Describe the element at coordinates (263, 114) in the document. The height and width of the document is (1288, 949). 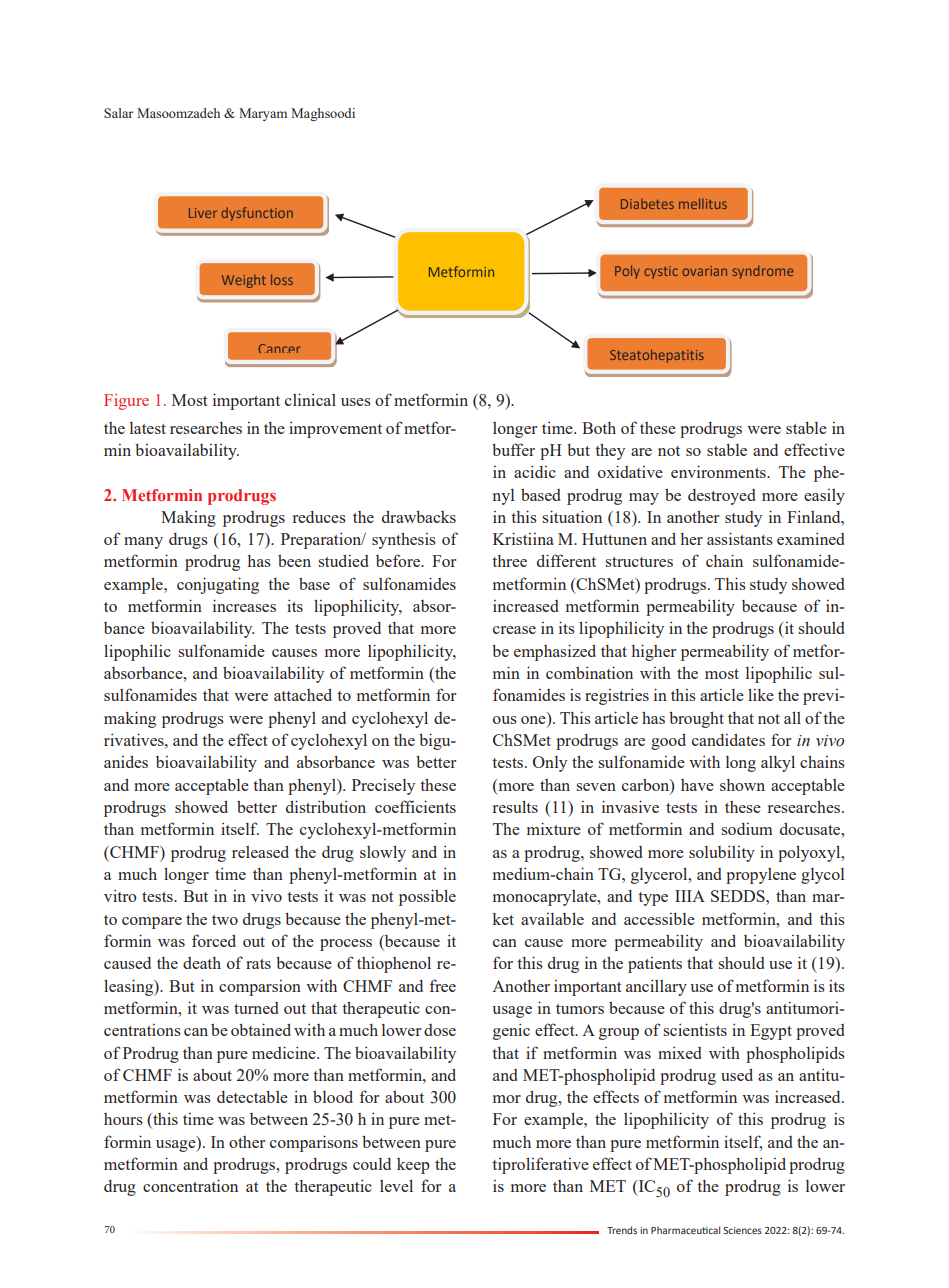
I see `Maryam` at that location.
